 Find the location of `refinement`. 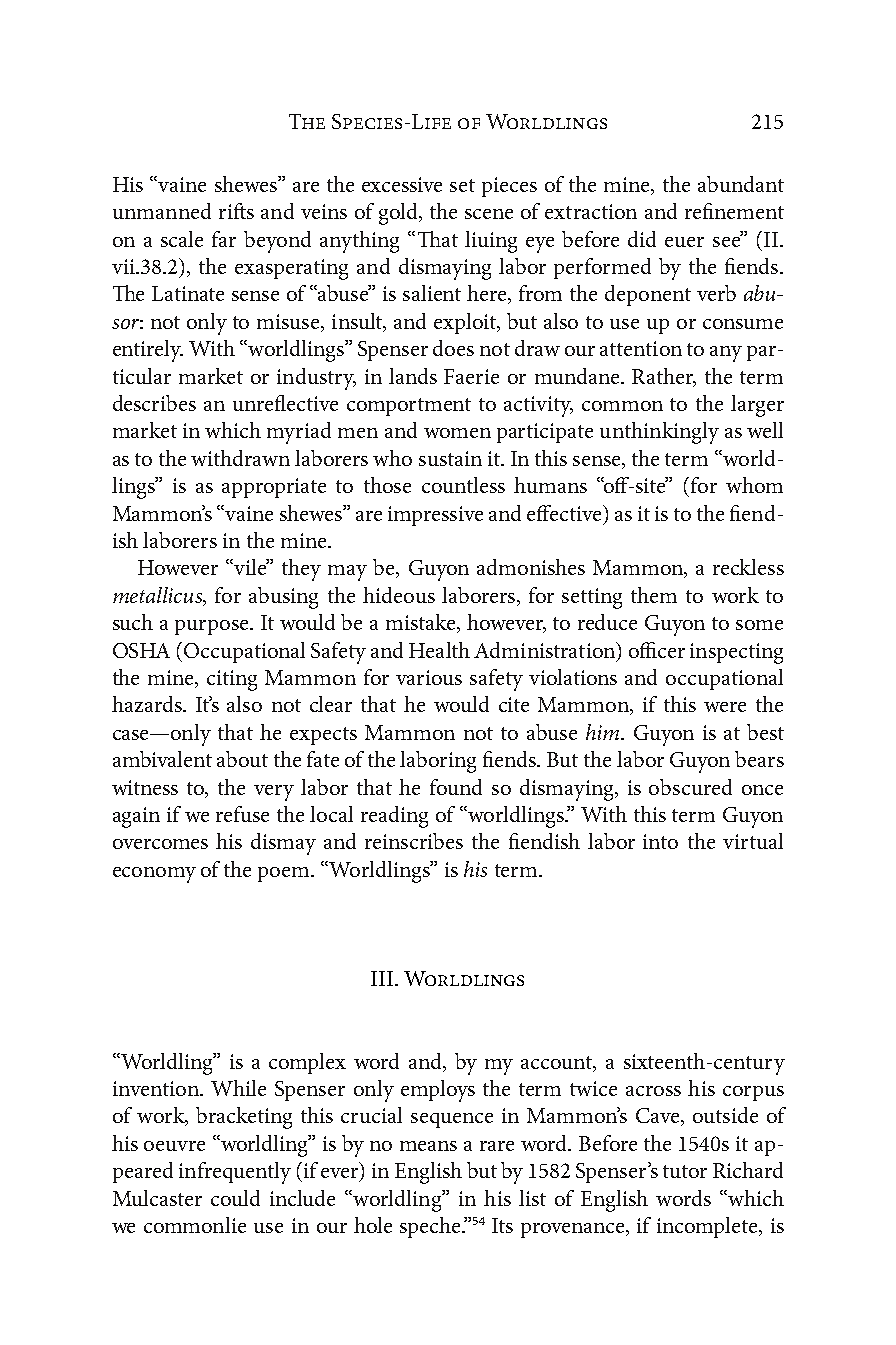

refinement is located at coordinates (734, 211).
